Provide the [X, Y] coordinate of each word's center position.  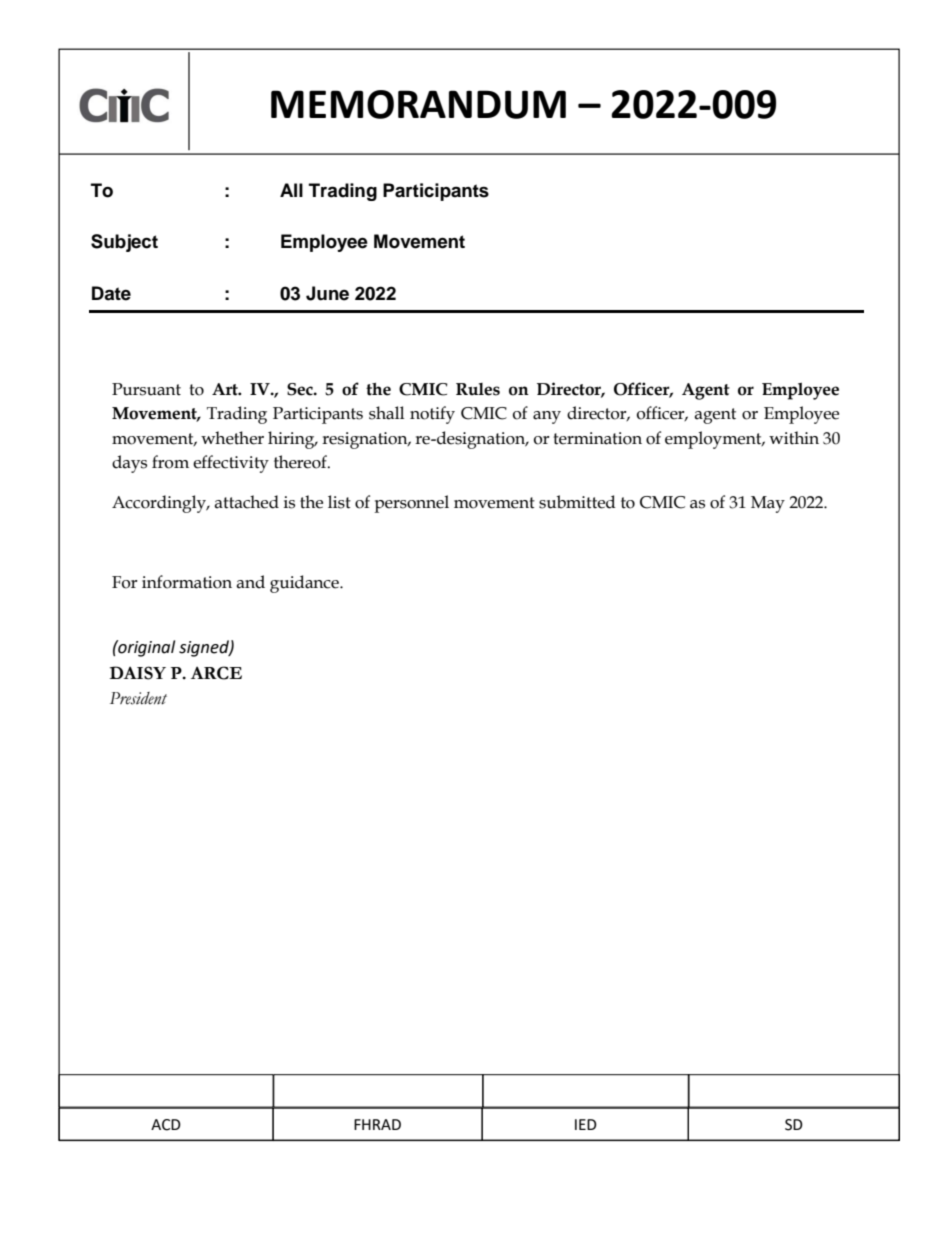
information [187, 582]
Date [111, 293]
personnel [411, 504]
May [768, 504]
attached [246, 502]
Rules [478, 389]
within [794, 438]
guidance [305, 584]
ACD [166, 1125]
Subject [124, 243]
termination [597, 438]
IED [586, 1124]
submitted [577, 502]
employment [714, 440]
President [138, 698]
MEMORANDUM [418, 104]
